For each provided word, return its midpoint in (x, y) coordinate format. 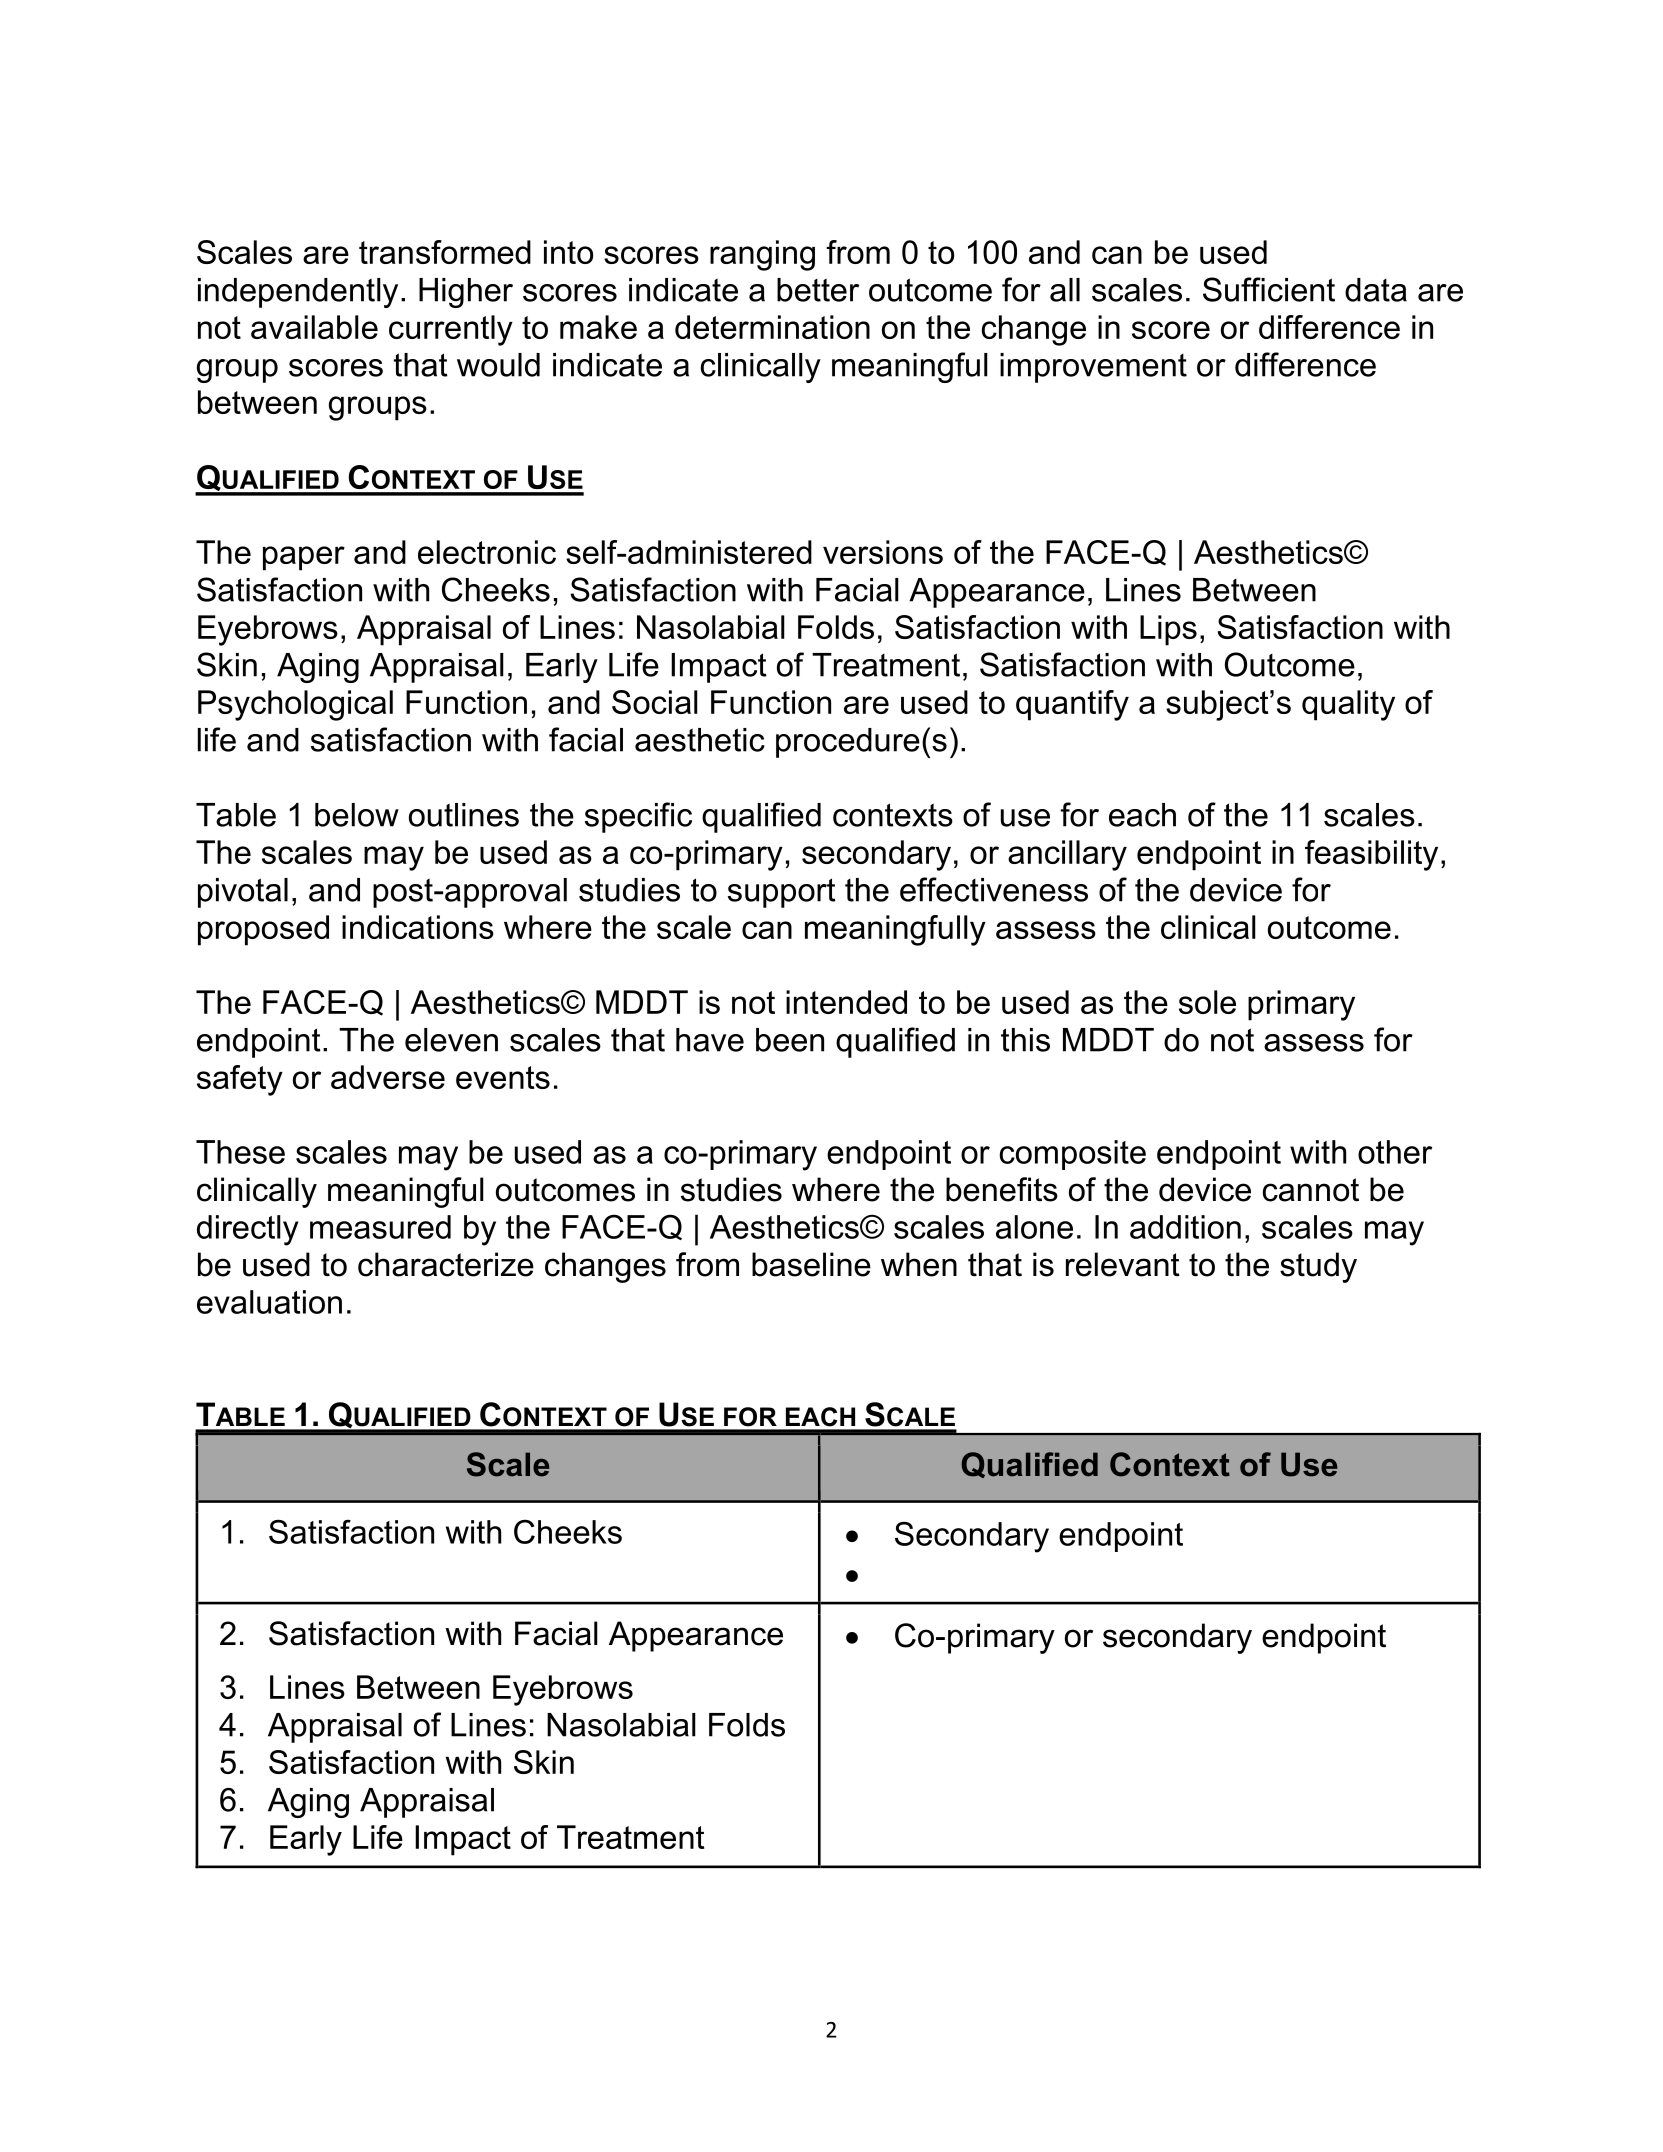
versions (883, 552)
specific (638, 817)
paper (304, 558)
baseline (811, 1264)
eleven (451, 1040)
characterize (446, 1264)
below (357, 815)
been (790, 1040)
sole (1207, 1002)
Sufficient (1269, 289)
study (1318, 1267)
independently (298, 293)
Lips (1168, 630)
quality (1348, 705)
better (818, 290)
